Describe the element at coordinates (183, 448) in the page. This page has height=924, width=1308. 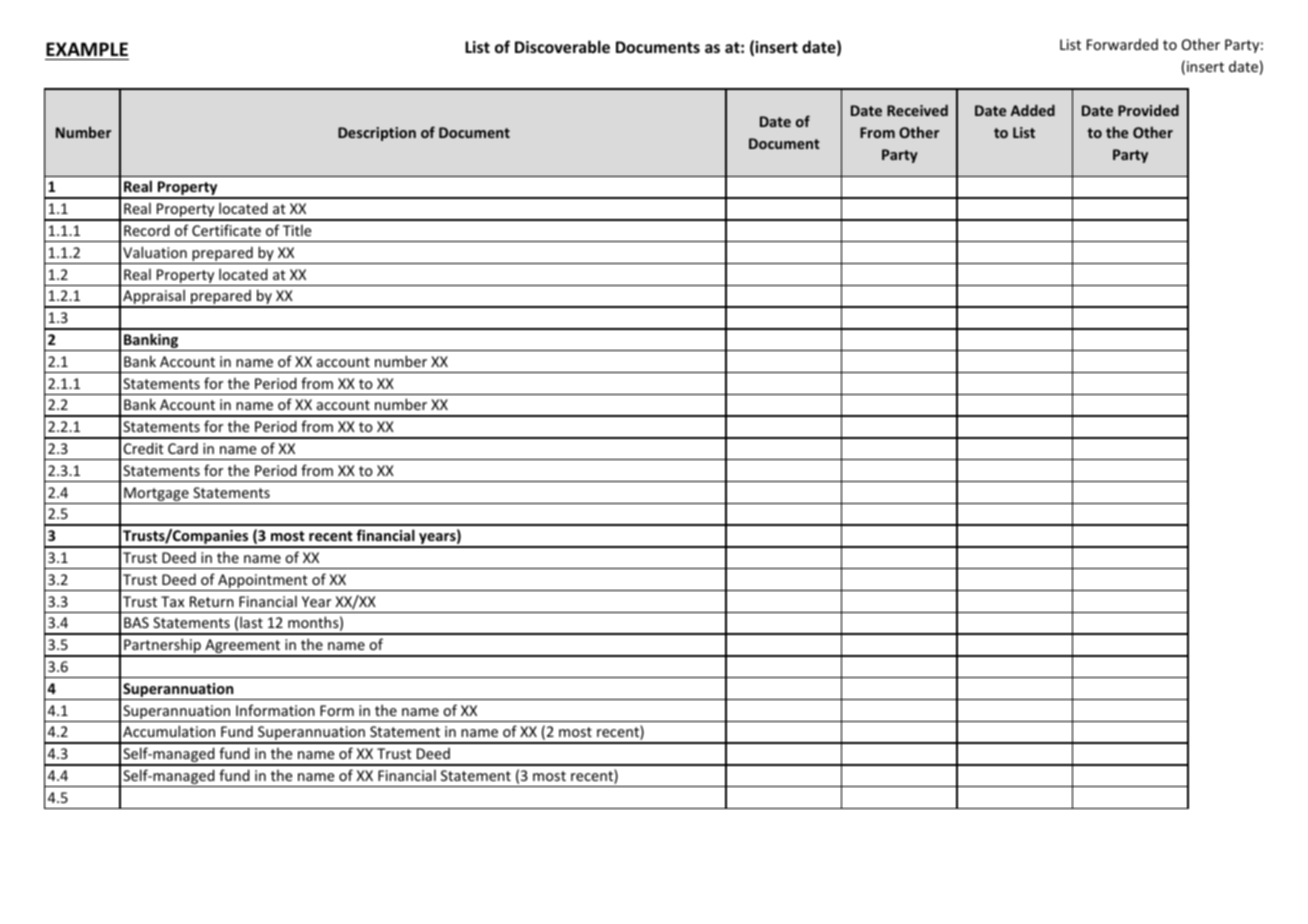
I see `Card` at that location.
